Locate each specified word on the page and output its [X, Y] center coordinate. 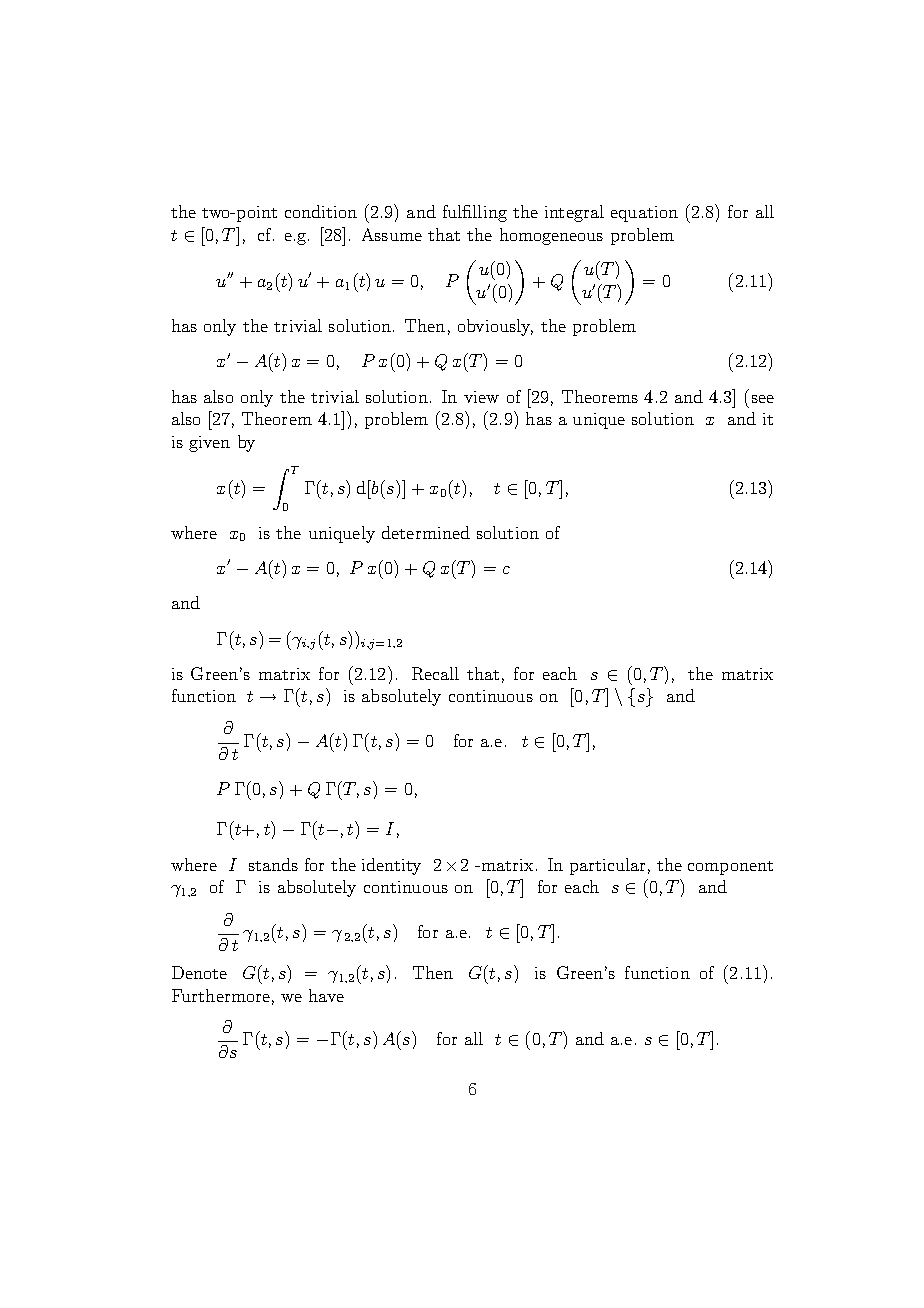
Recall [435, 673]
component [730, 868]
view [481, 397]
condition [321, 211]
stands [273, 864]
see [763, 399]
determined [426, 532]
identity [391, 866]
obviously [495, 327]
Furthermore [221, 995]
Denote [199, 972]
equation [644, 214]
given [209, 444]
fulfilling [475, 213]
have [326, 995]
